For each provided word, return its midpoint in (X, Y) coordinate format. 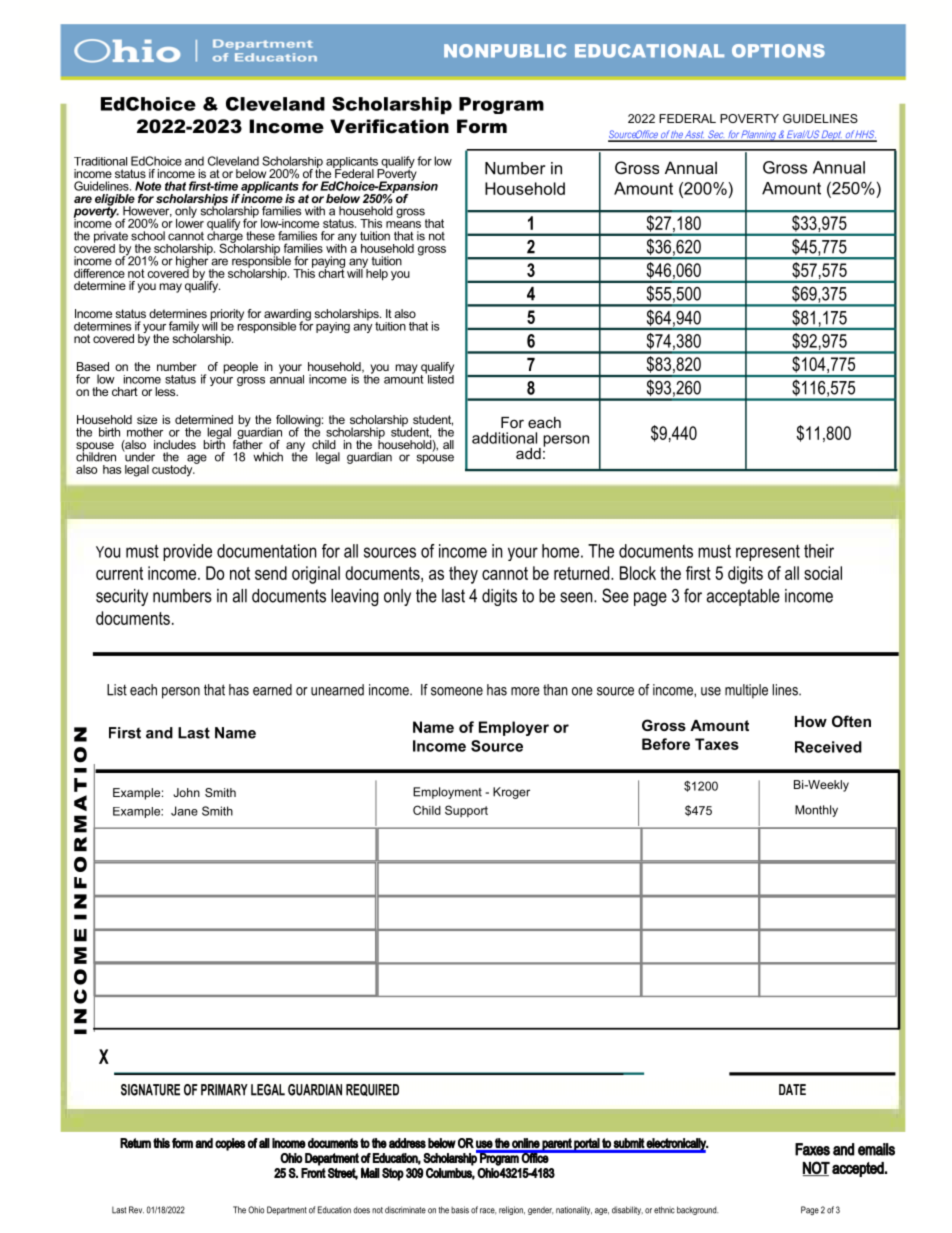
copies (230, 1144)
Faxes (812, 1149)
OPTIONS (778, 51)
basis (460, 1210)
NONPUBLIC (505, 51)
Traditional (100, 161)
